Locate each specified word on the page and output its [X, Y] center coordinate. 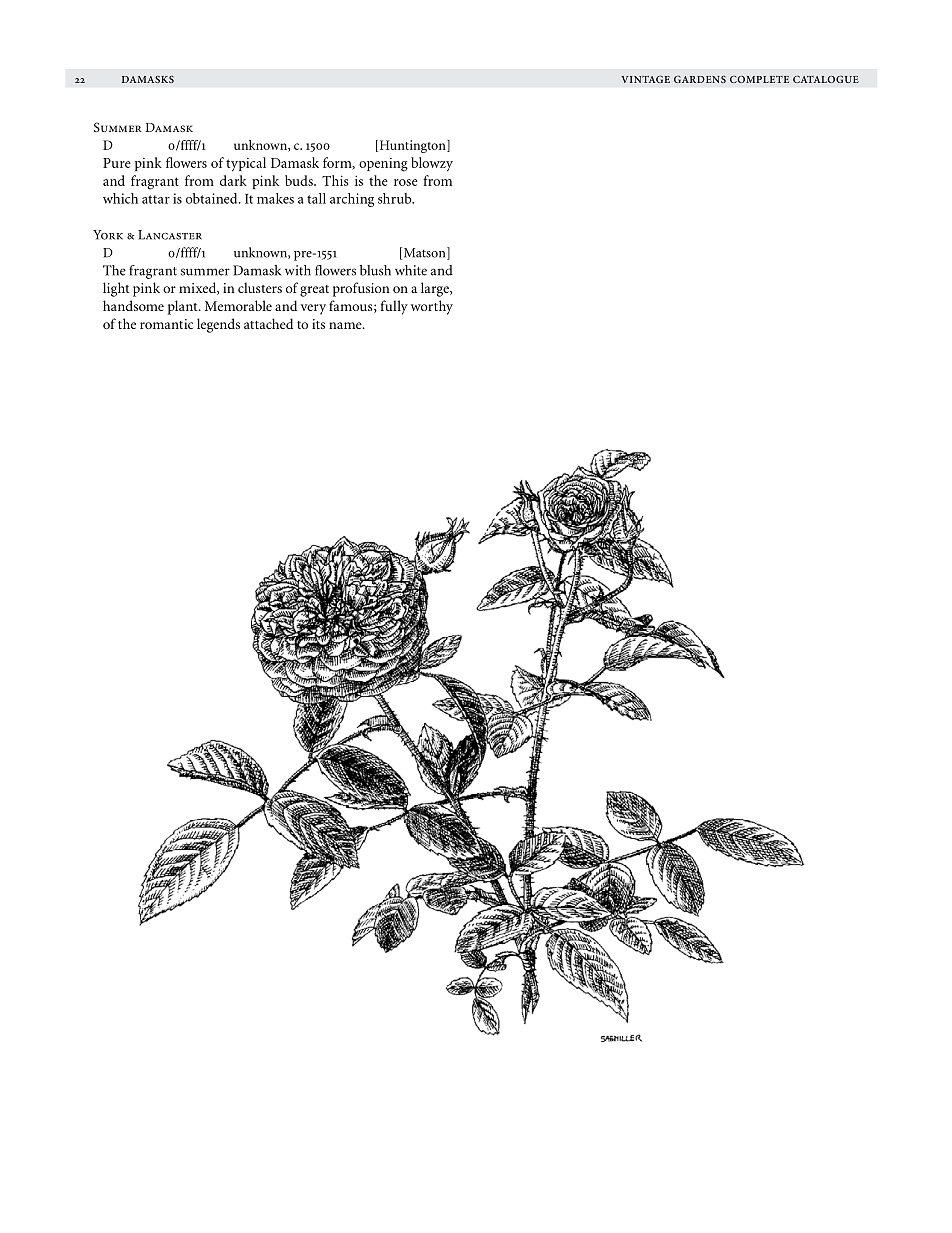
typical [246, 164]
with [298, 270]
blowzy [432, 164]
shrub [396, 198]
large [436, 289]
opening [383, 165]
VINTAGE [645, 79]
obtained [213, 198]
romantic [166, 324]
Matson [424, 253]
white [411, 270]
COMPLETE [759, 79]
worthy [432, 307]
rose [406, 182]
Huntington [412, 146]
